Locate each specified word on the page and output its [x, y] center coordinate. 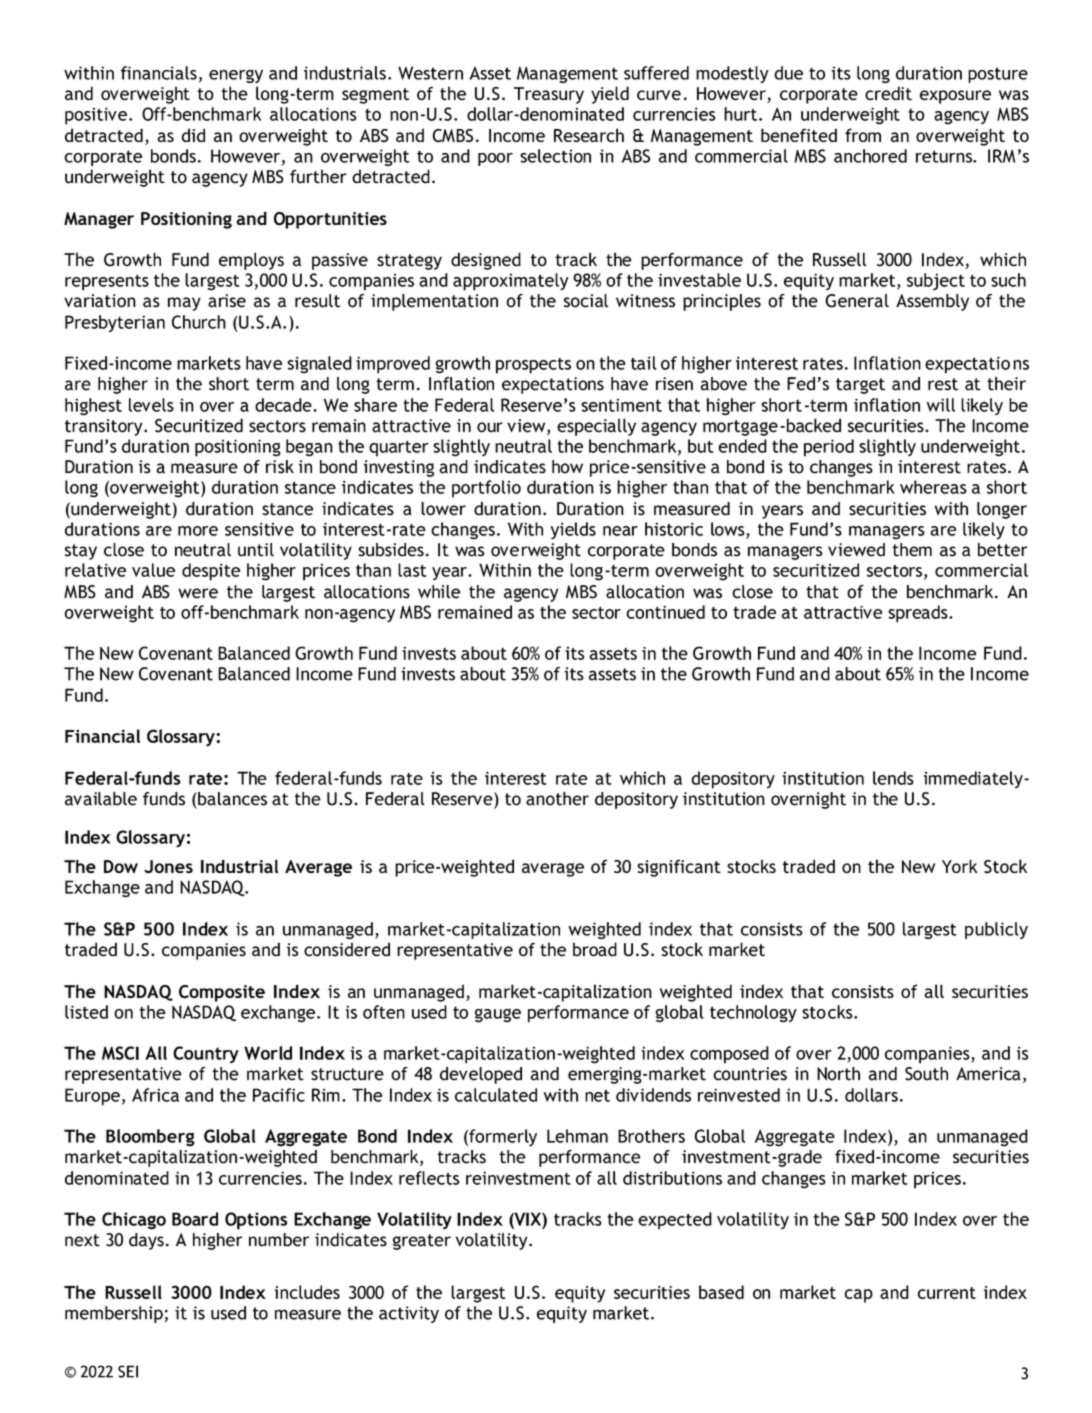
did [193, 135]
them [912, 550]
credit [888, 93]
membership [114, 1314]
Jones [168, 866]
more [198, 531]
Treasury [549, 95]
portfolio [486, 489]
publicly [996, 930]
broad [595, 949]
